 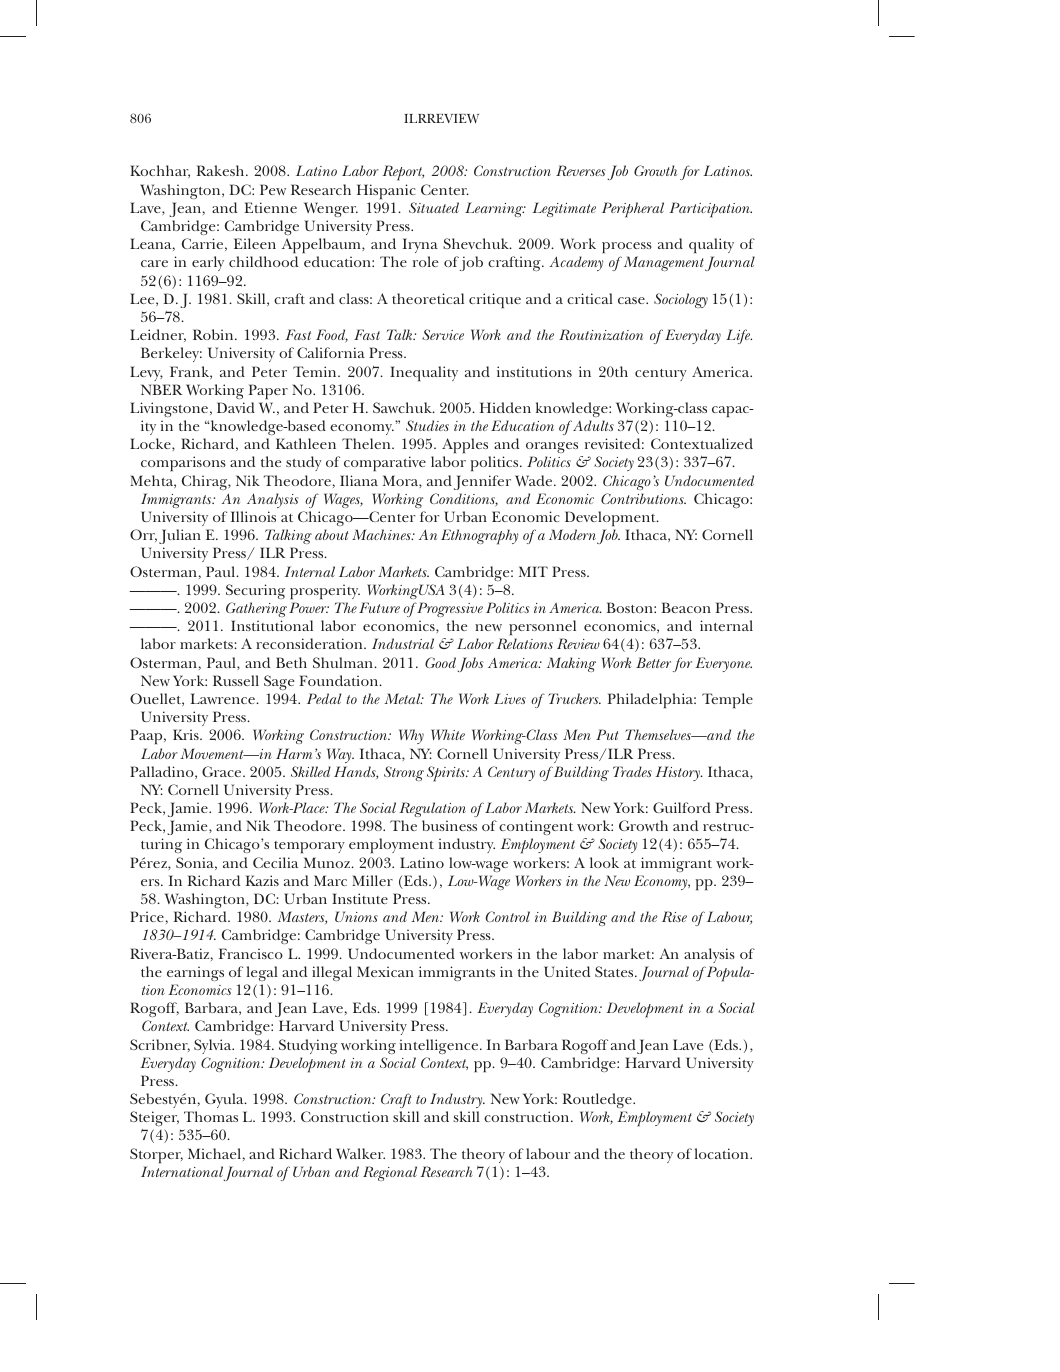 What do you see at coordinates (449, 825) in the page?
I see `business` at bounding box center [449, 825].
